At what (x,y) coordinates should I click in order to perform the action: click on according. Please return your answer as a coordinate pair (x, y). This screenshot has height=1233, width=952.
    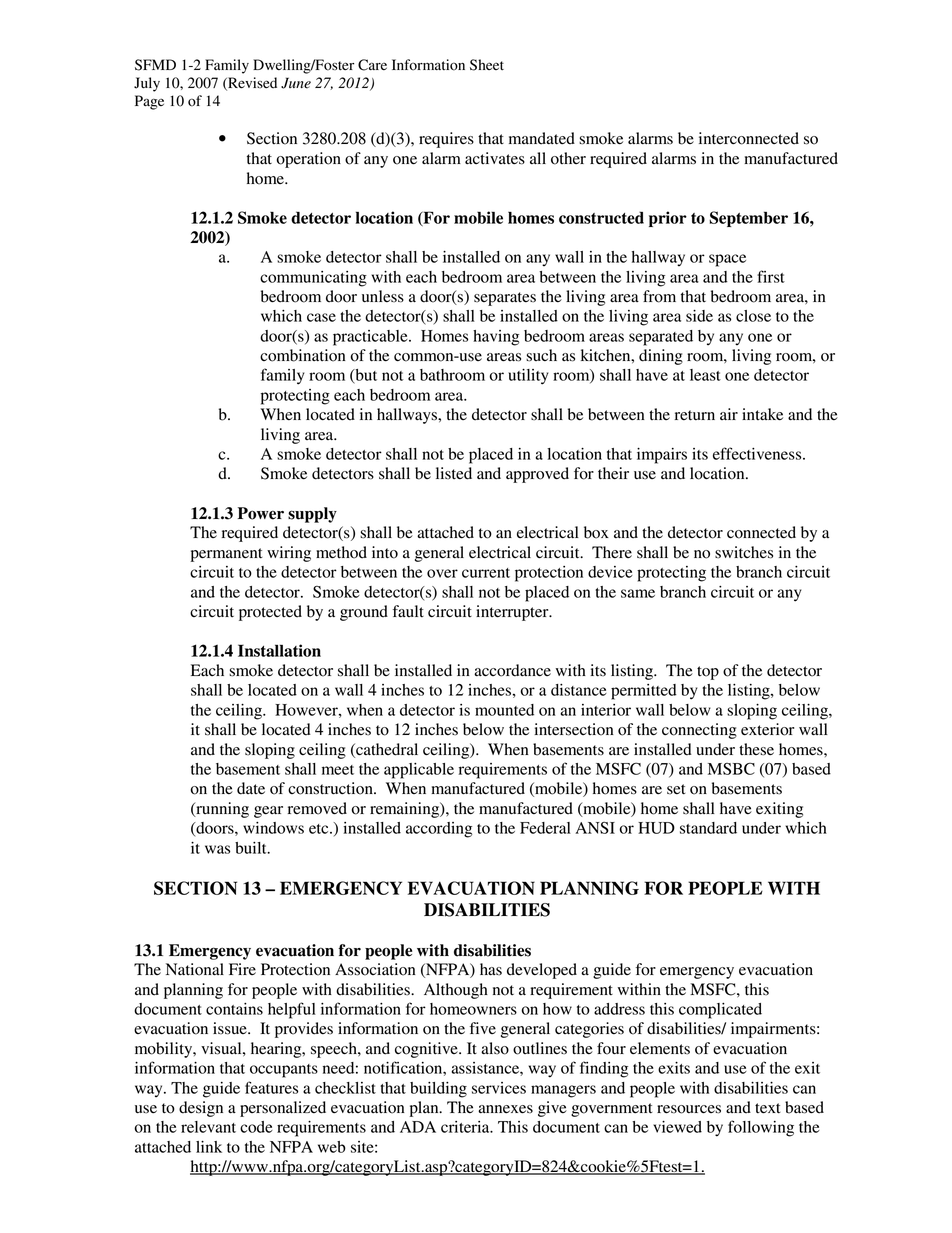
    Looking at the image, I should click on (439, 830).
